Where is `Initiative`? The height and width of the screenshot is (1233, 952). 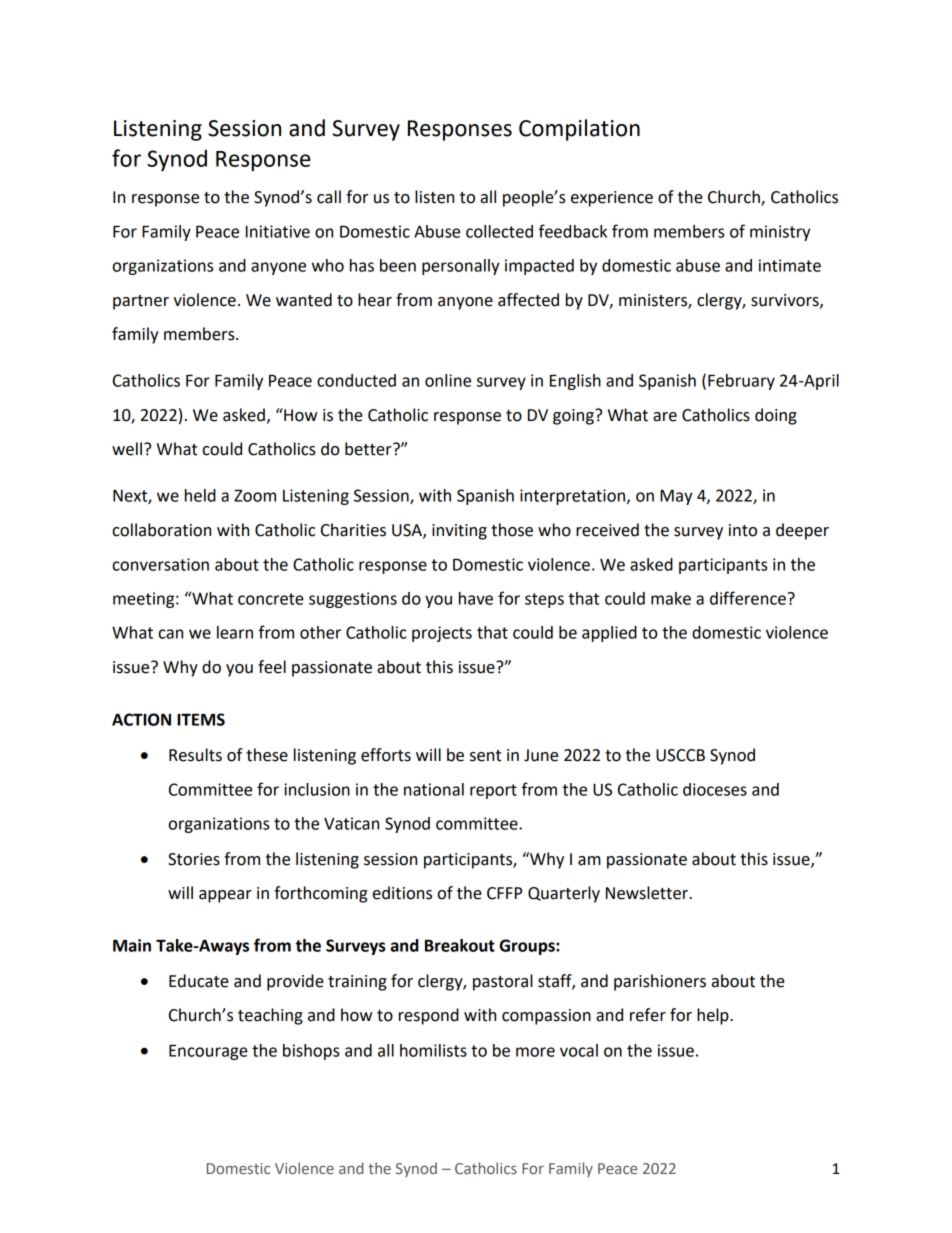 Initiative is located at coordinates (278, 231).
